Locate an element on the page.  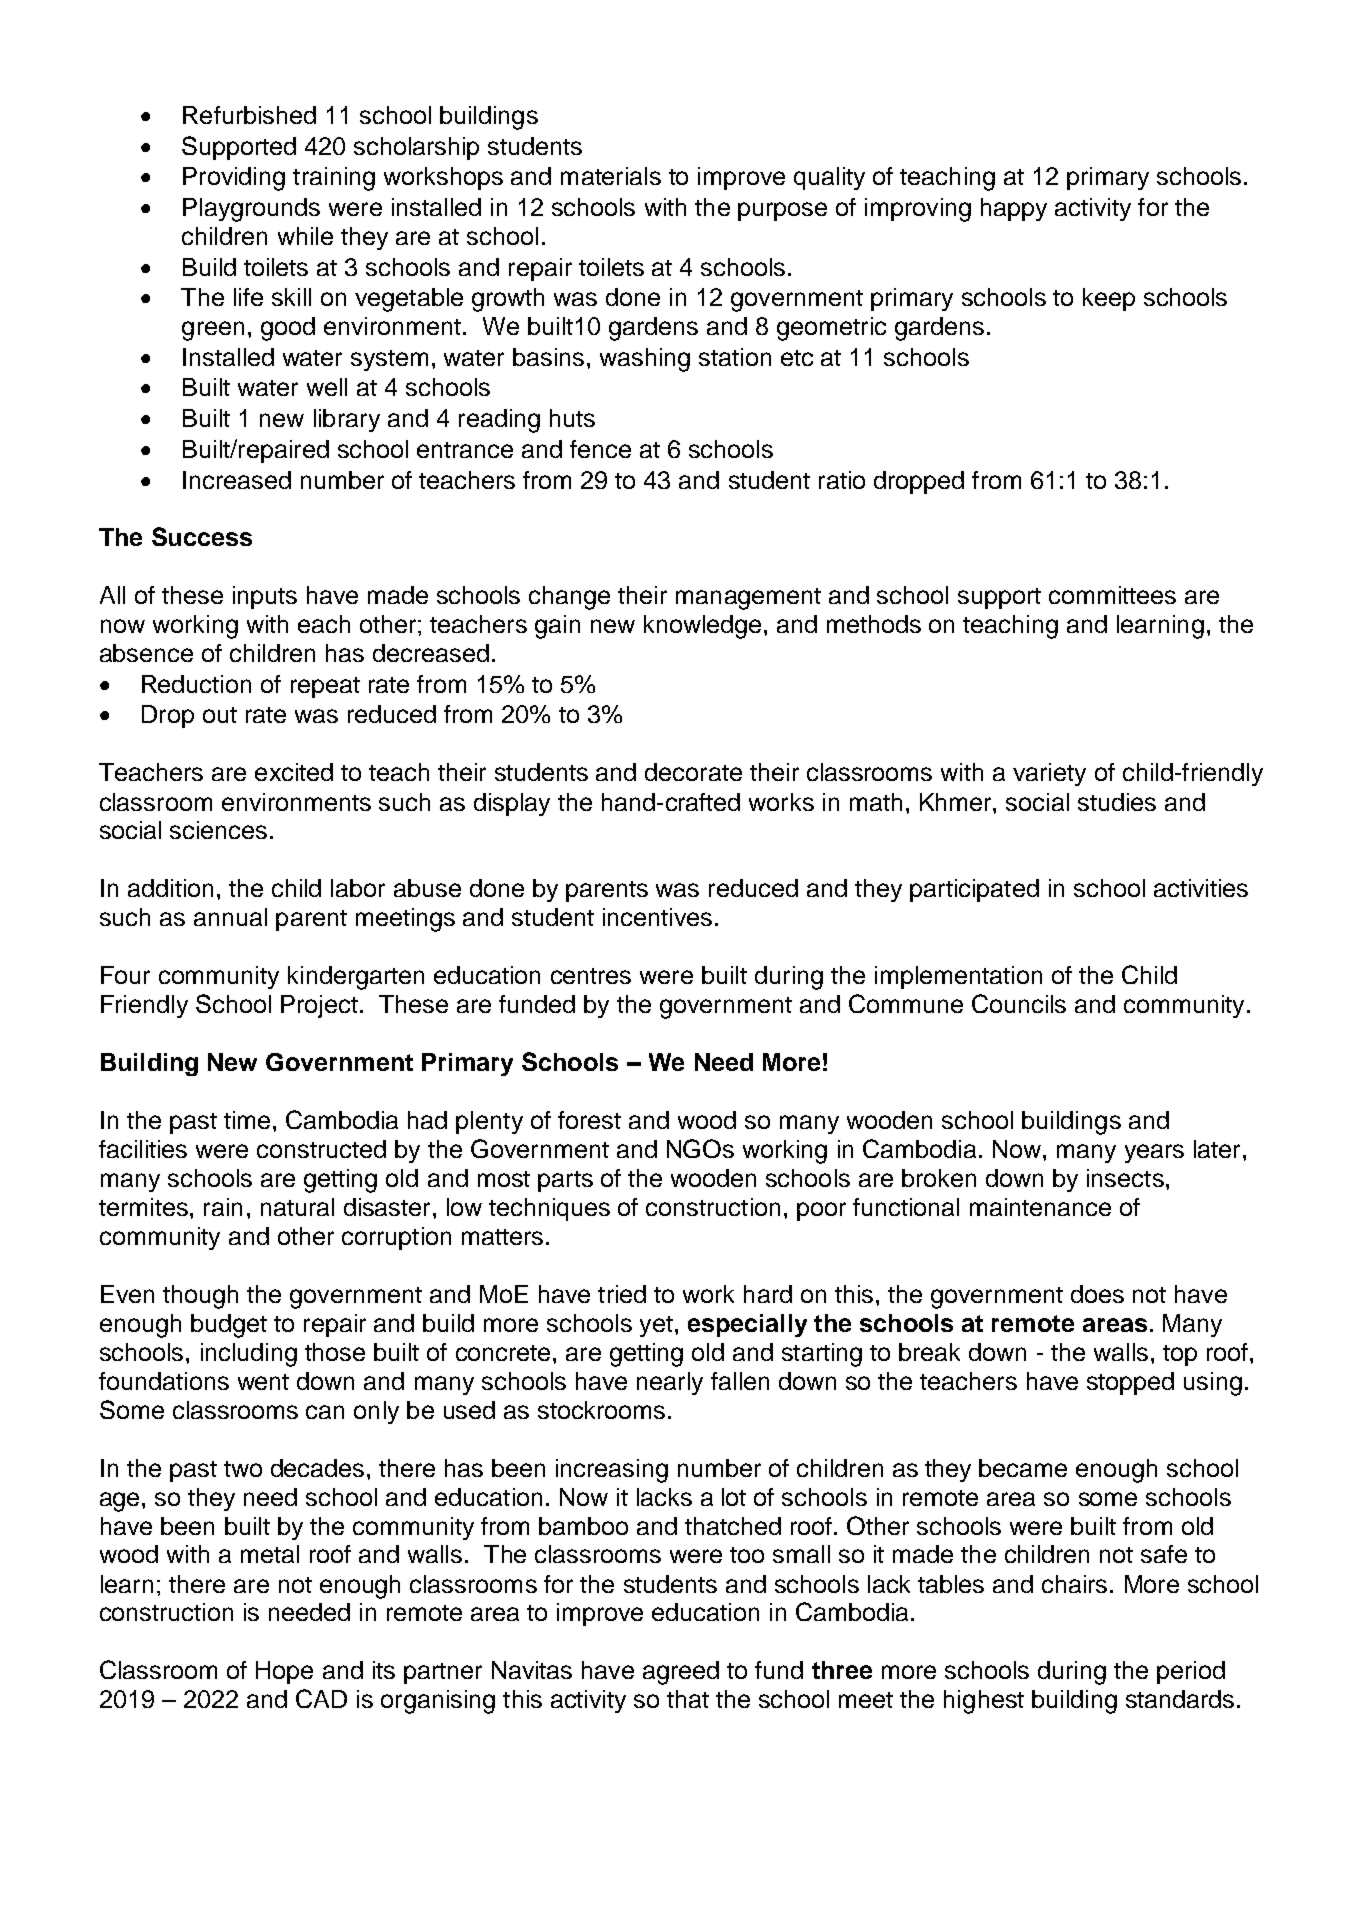
incentives is located at coordinates (657, 917).
